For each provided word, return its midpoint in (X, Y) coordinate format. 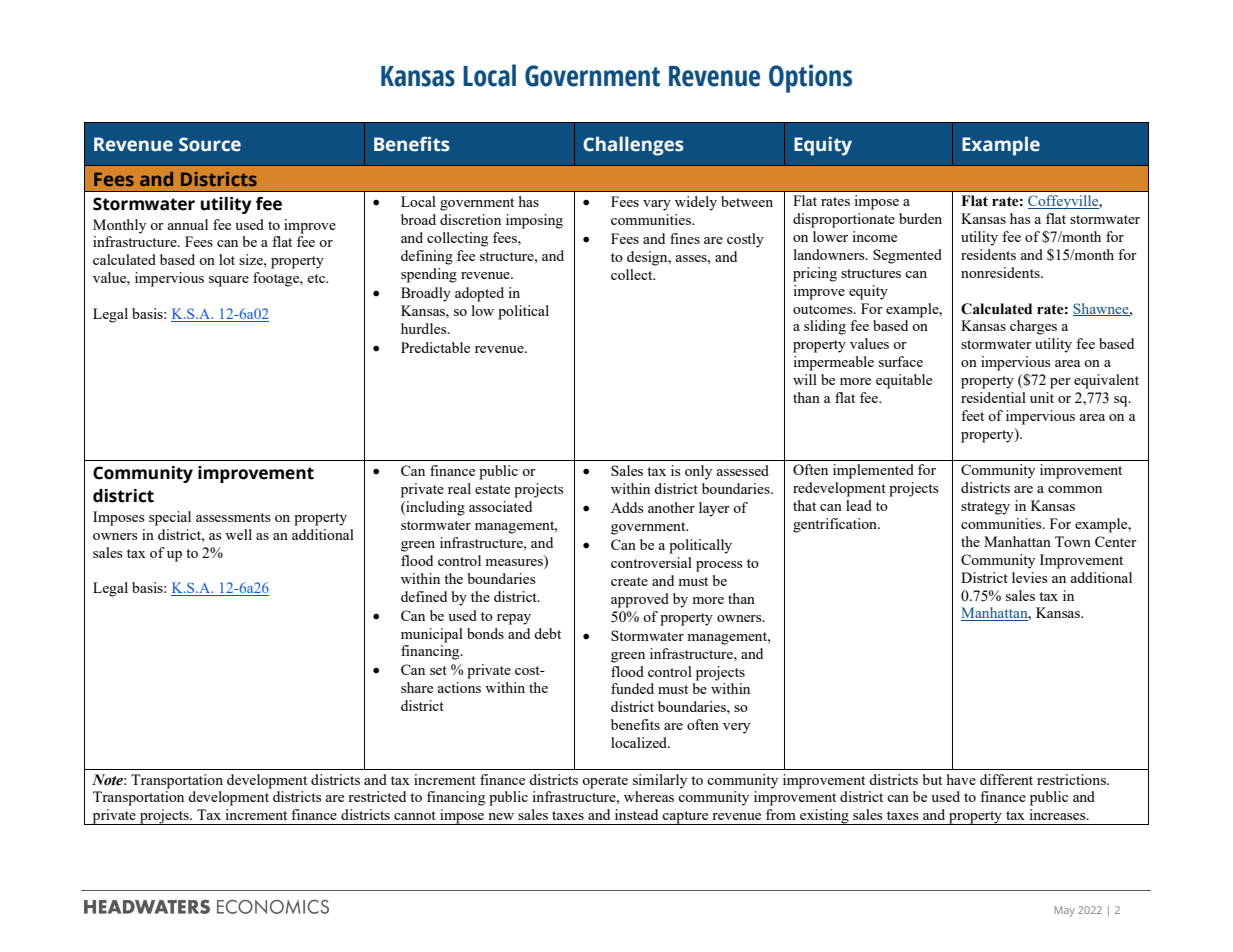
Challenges (633, 146)
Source (210, 144)
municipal (432, 635)
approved (640, 600)
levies (1029, 577)
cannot (415, 815)
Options (810, 78)
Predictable (435, 347)
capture (686, 818)
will (805, 379)
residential (993, 397)
